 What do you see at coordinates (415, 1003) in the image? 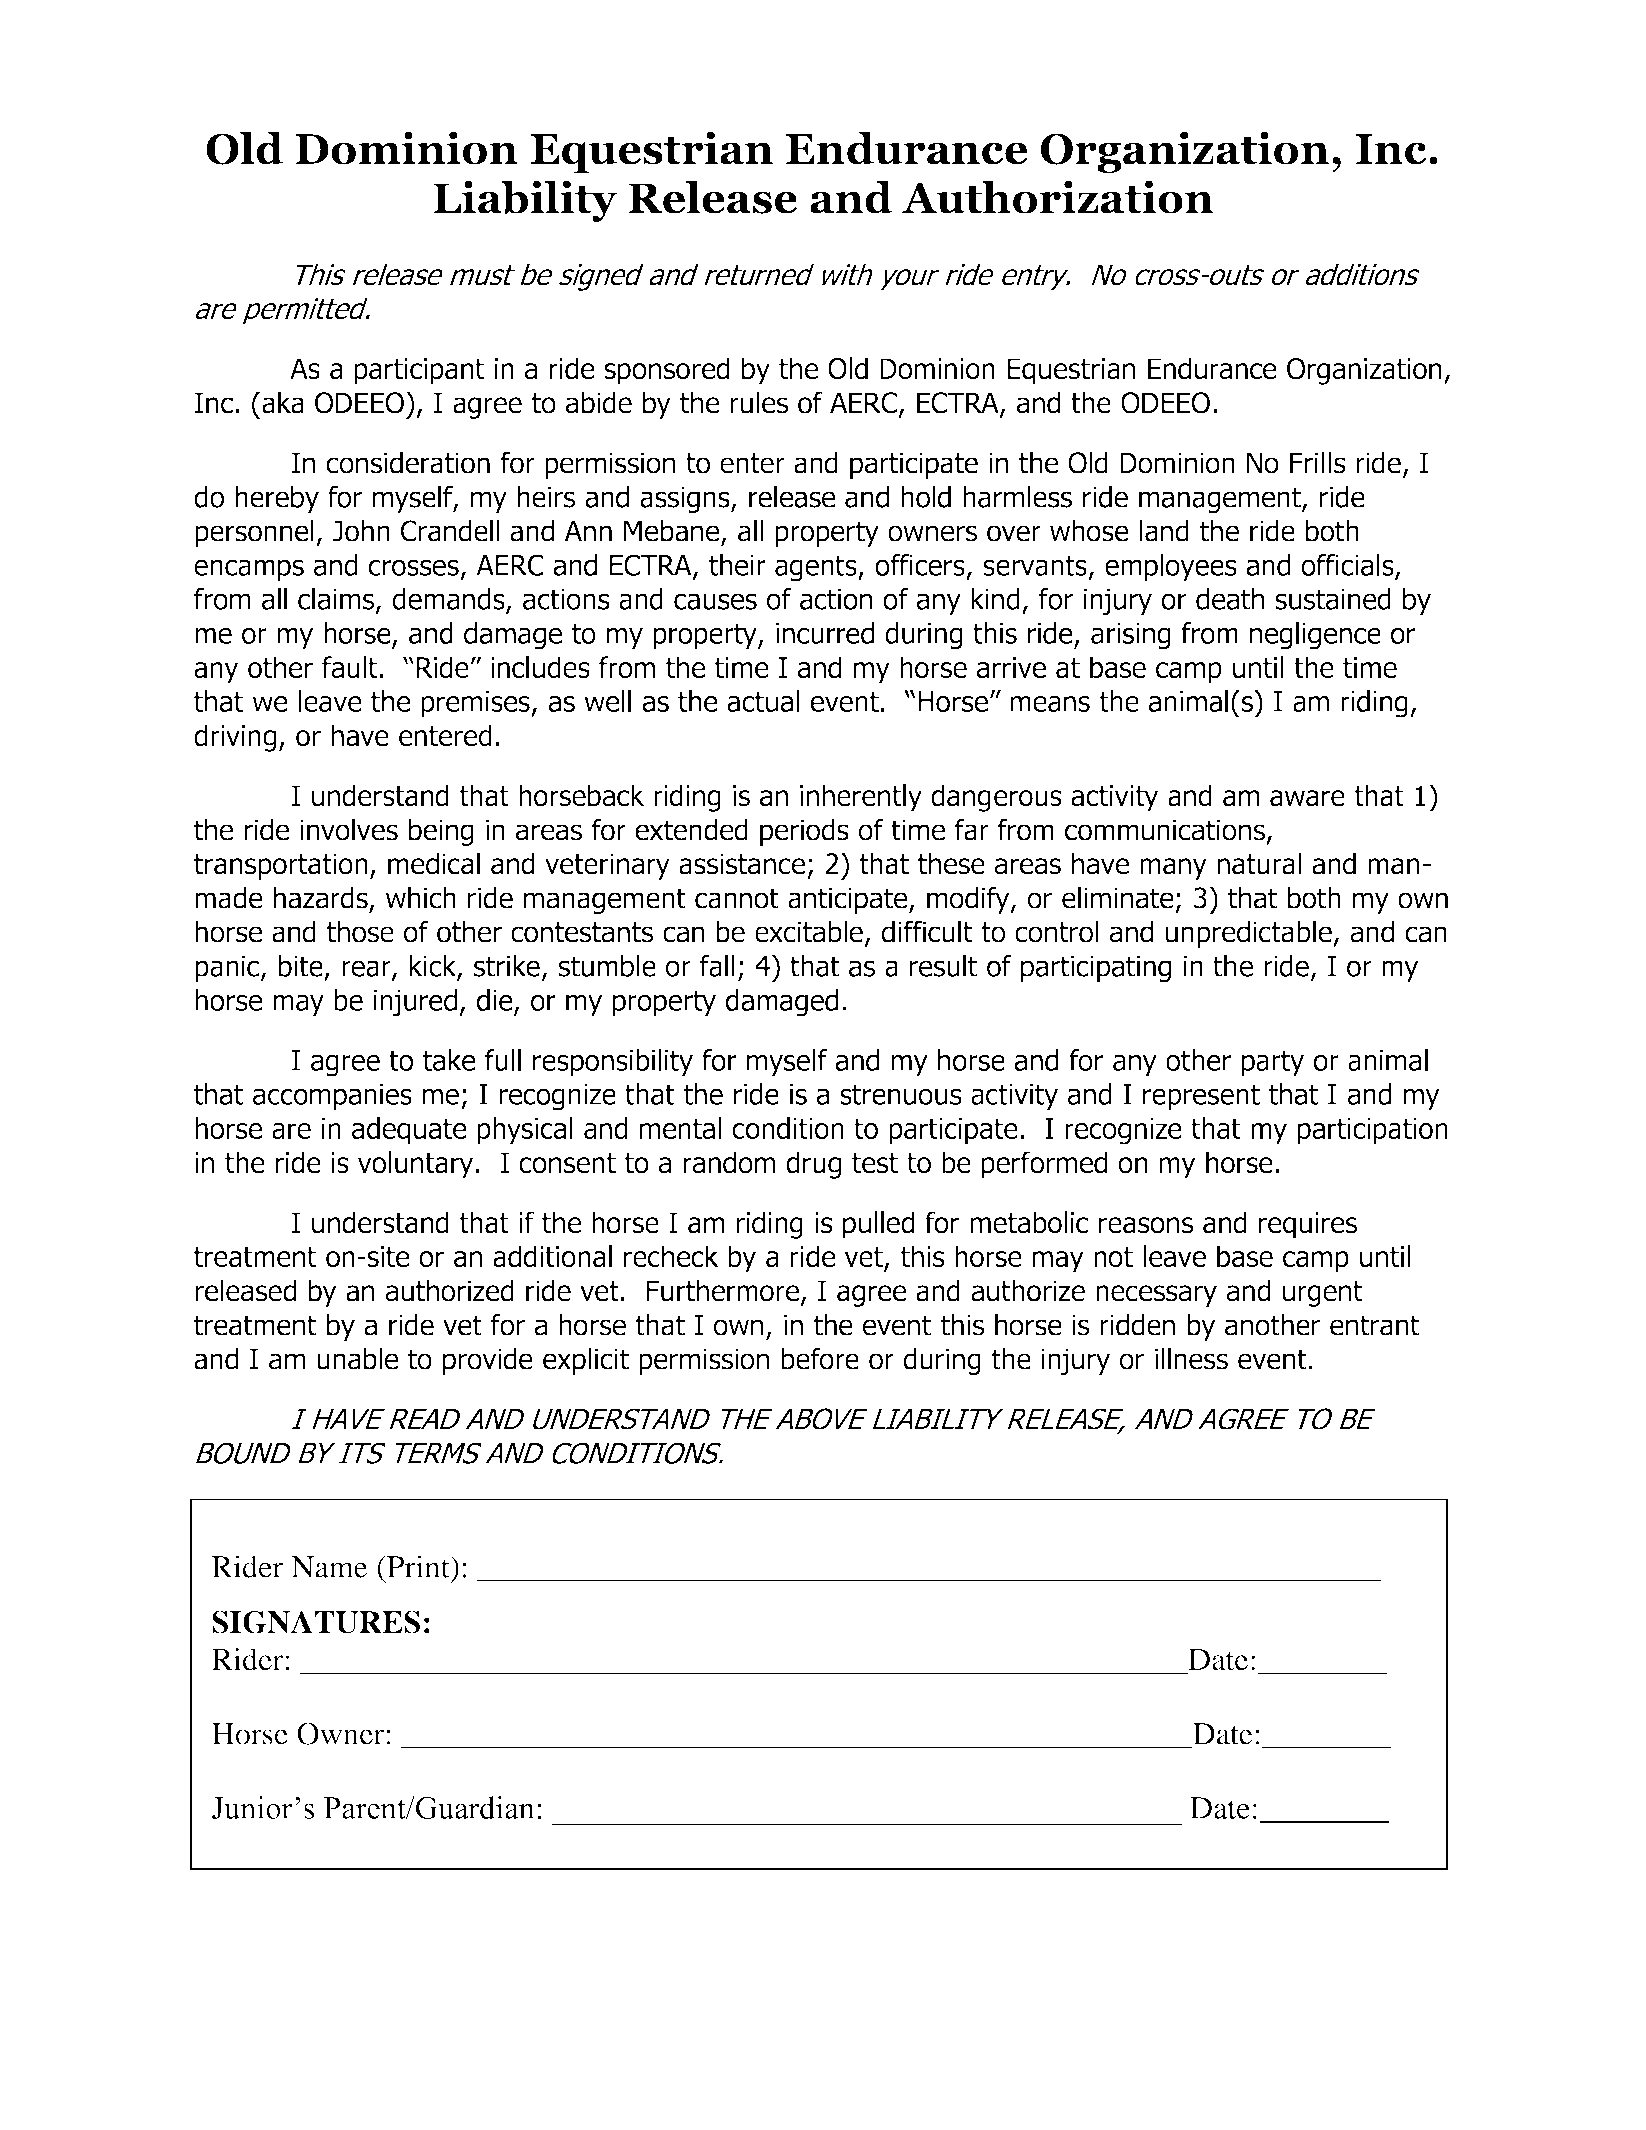
I see `injured` at bounding box center [415, 1003].
